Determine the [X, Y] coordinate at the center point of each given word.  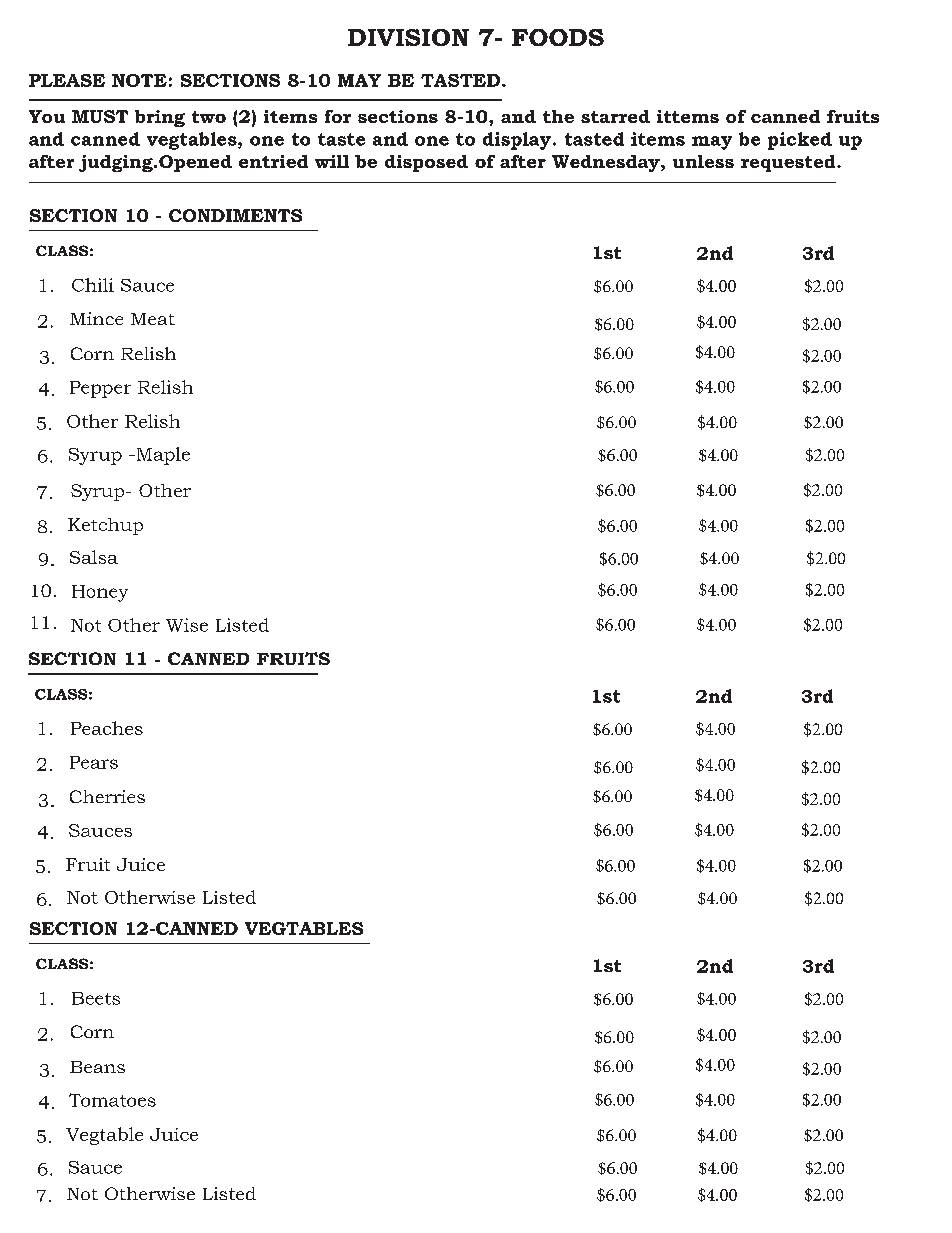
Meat [153, 319]
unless [703, 161]
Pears [94, 762]
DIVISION [408, 37]
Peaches [107, 728]
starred [615, 116]
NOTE [139, 80]
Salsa [94, 557]
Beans [97, 1067]
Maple [162, 456]
